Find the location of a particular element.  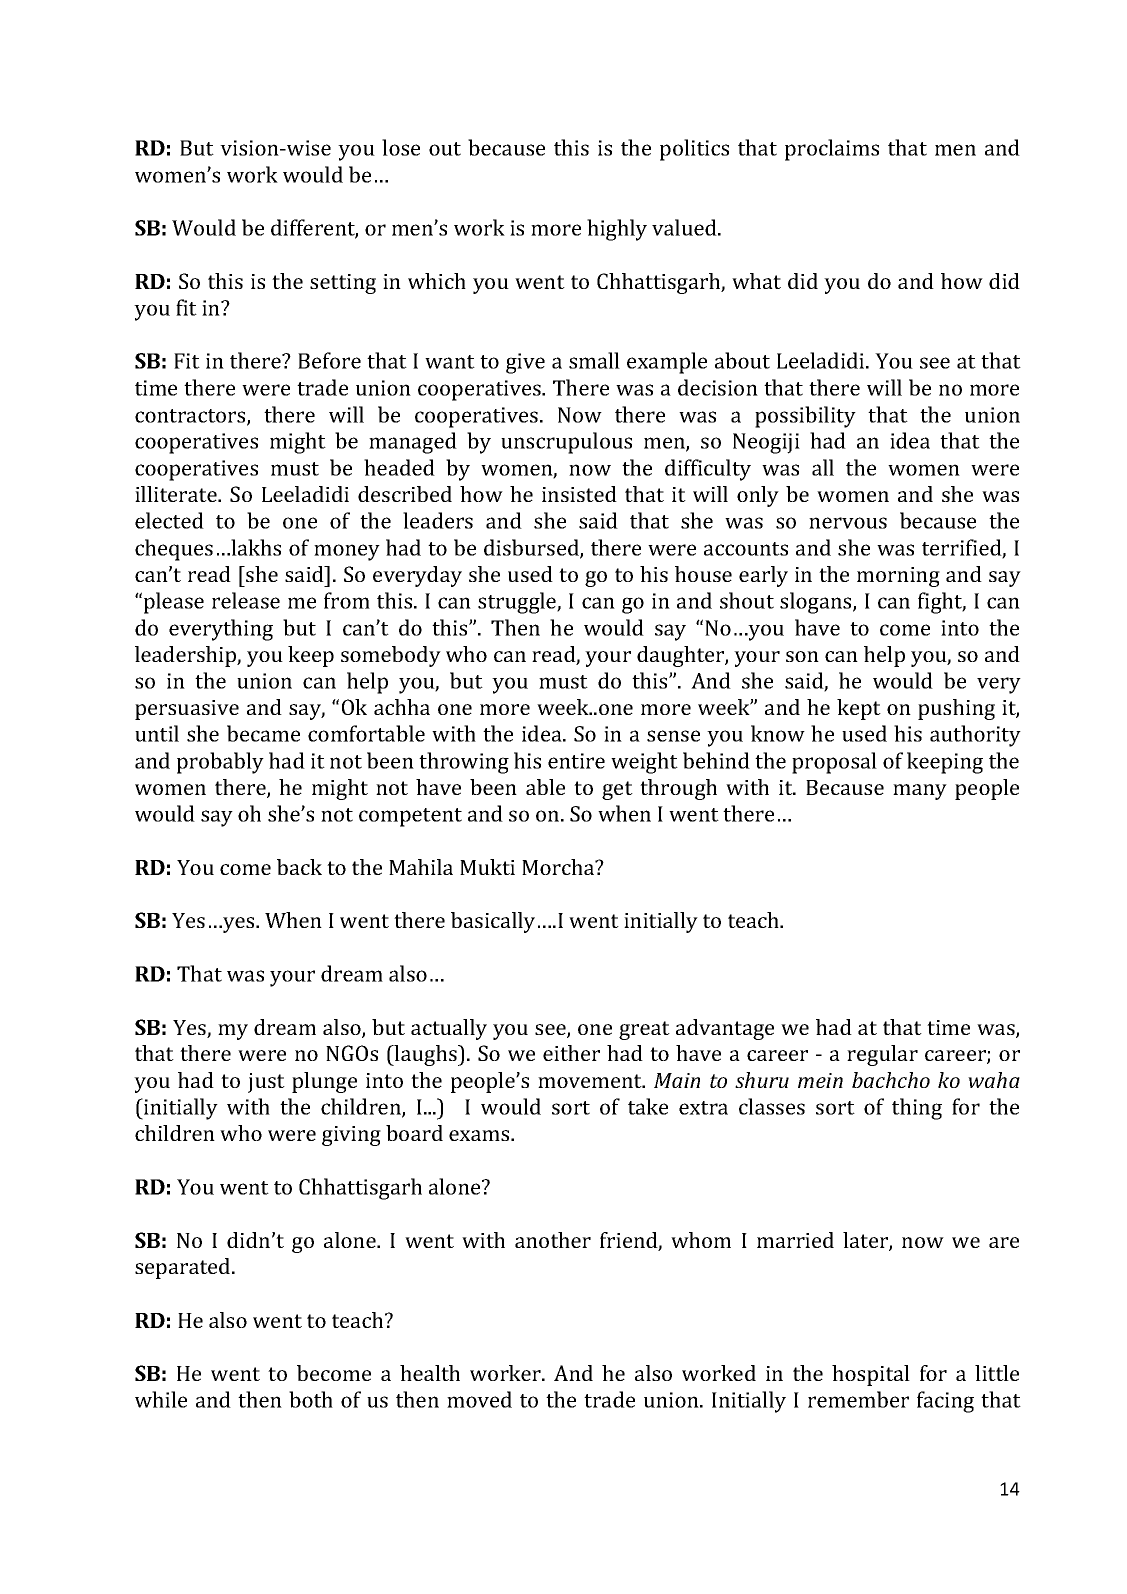

moved is located at coordinates (479, 1399).
